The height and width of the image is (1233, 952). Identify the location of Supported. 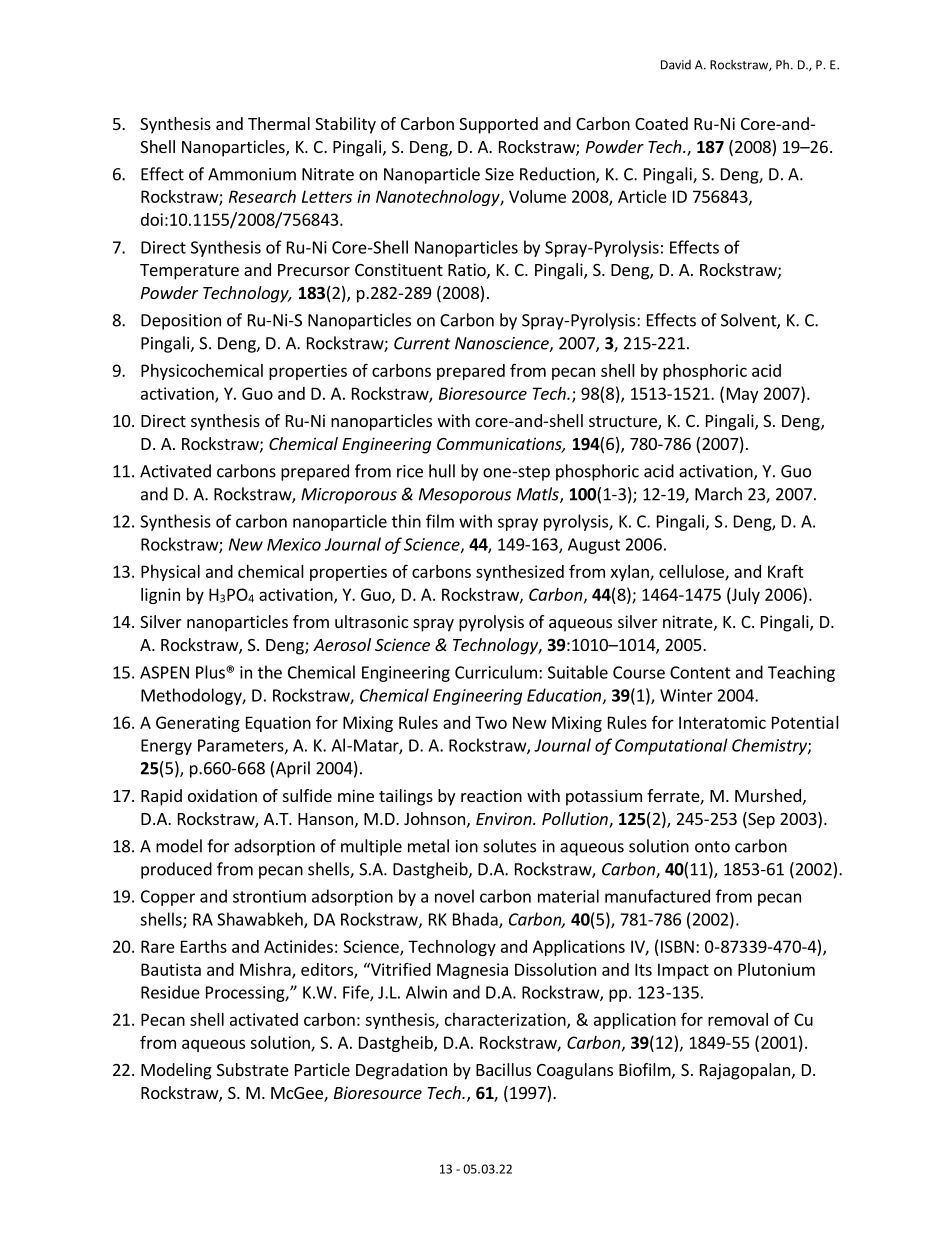
(498, 125).
